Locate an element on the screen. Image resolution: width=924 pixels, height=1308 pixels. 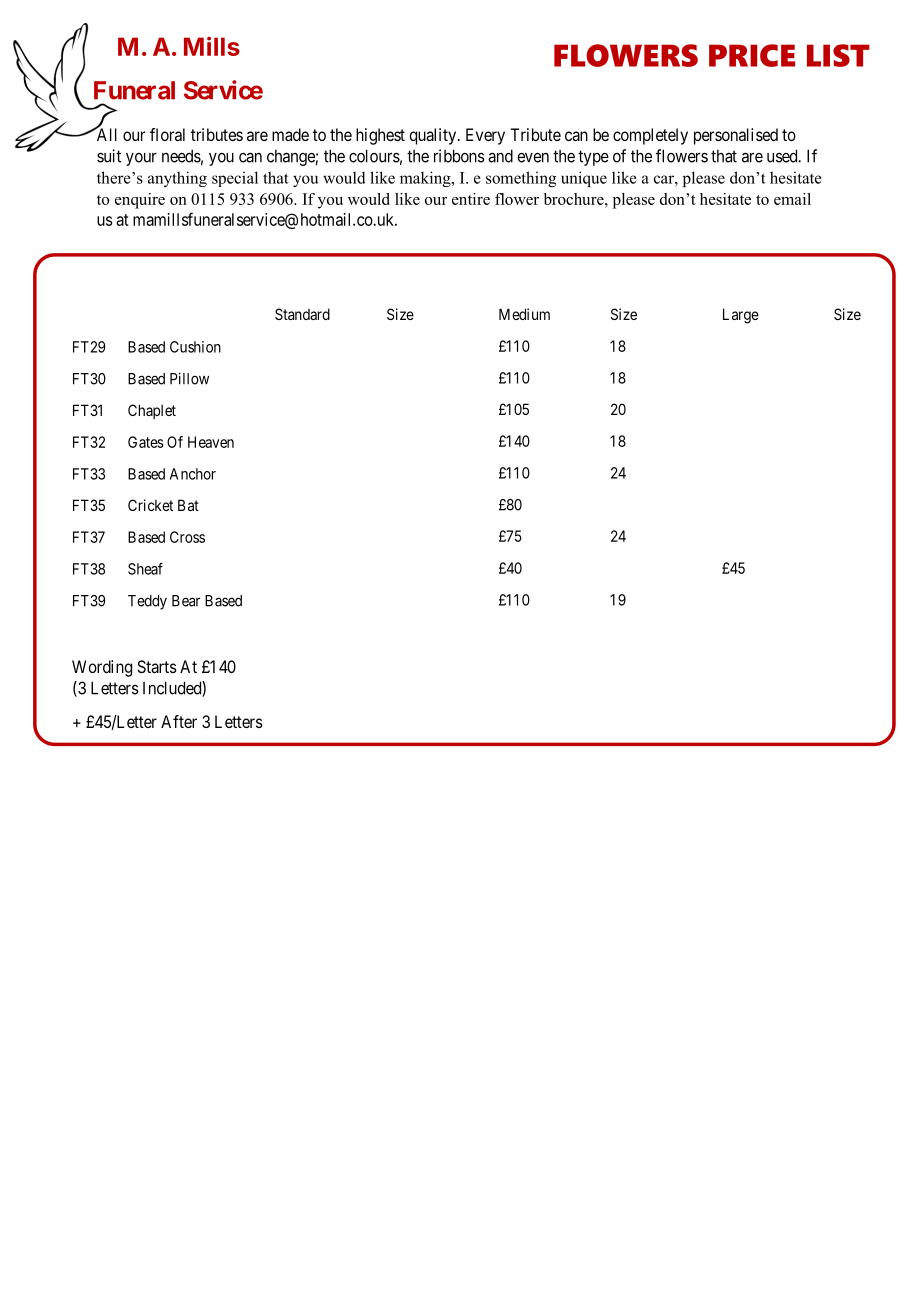
enquire is located at coordinates (140, 201).
